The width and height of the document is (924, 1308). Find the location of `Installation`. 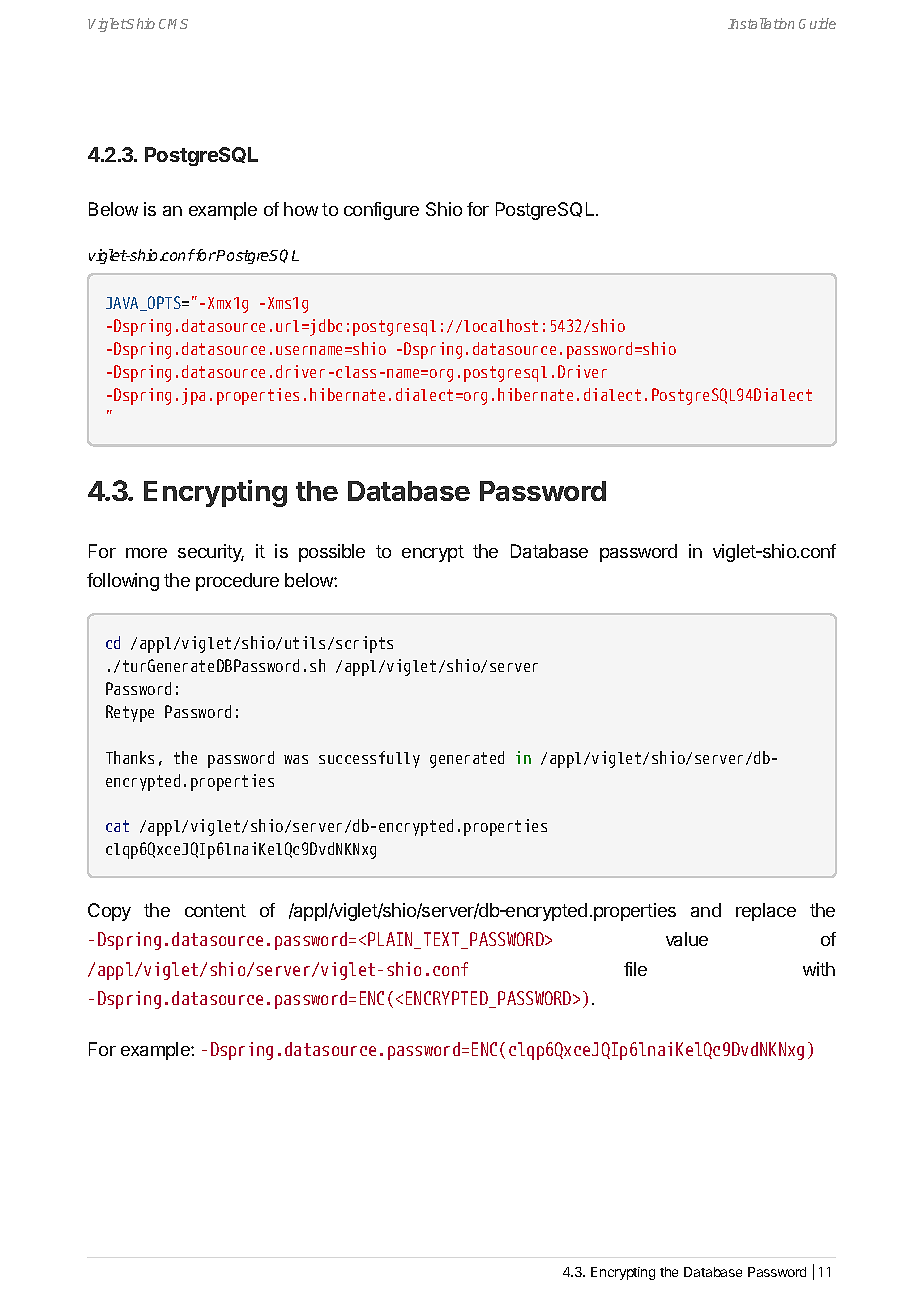

Installation is located at coordinates (761, 23).
